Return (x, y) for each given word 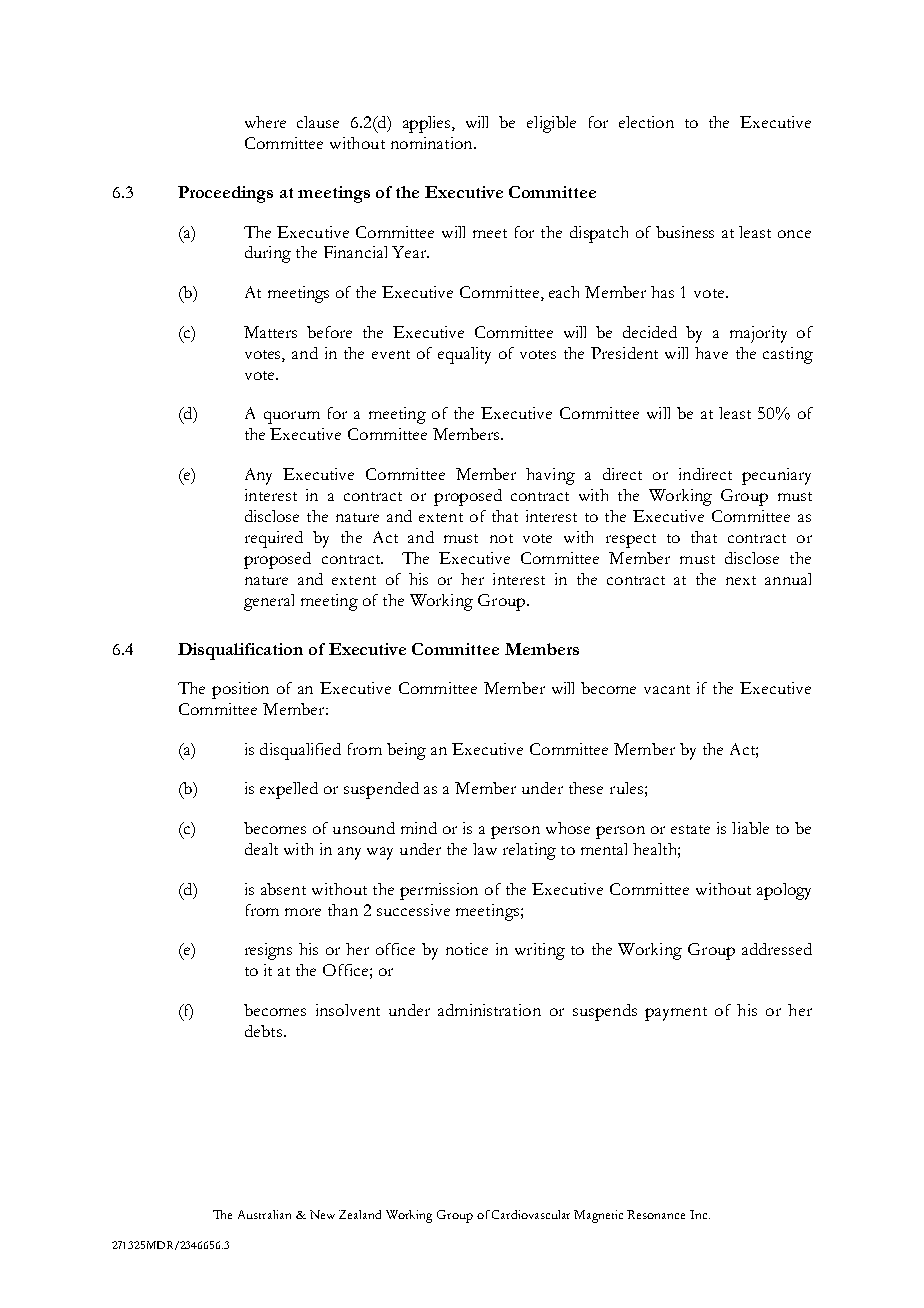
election (646, 122)
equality (464, 355)
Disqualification (240, 651)
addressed (777, 949)
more (303, 912)
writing (540, 951)
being (406, 751)
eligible (551, 124)
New (322, 1214)
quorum (292, 417)
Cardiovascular (531, 1214)
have (711, 353)
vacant (667, 689)
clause (318, 122)
